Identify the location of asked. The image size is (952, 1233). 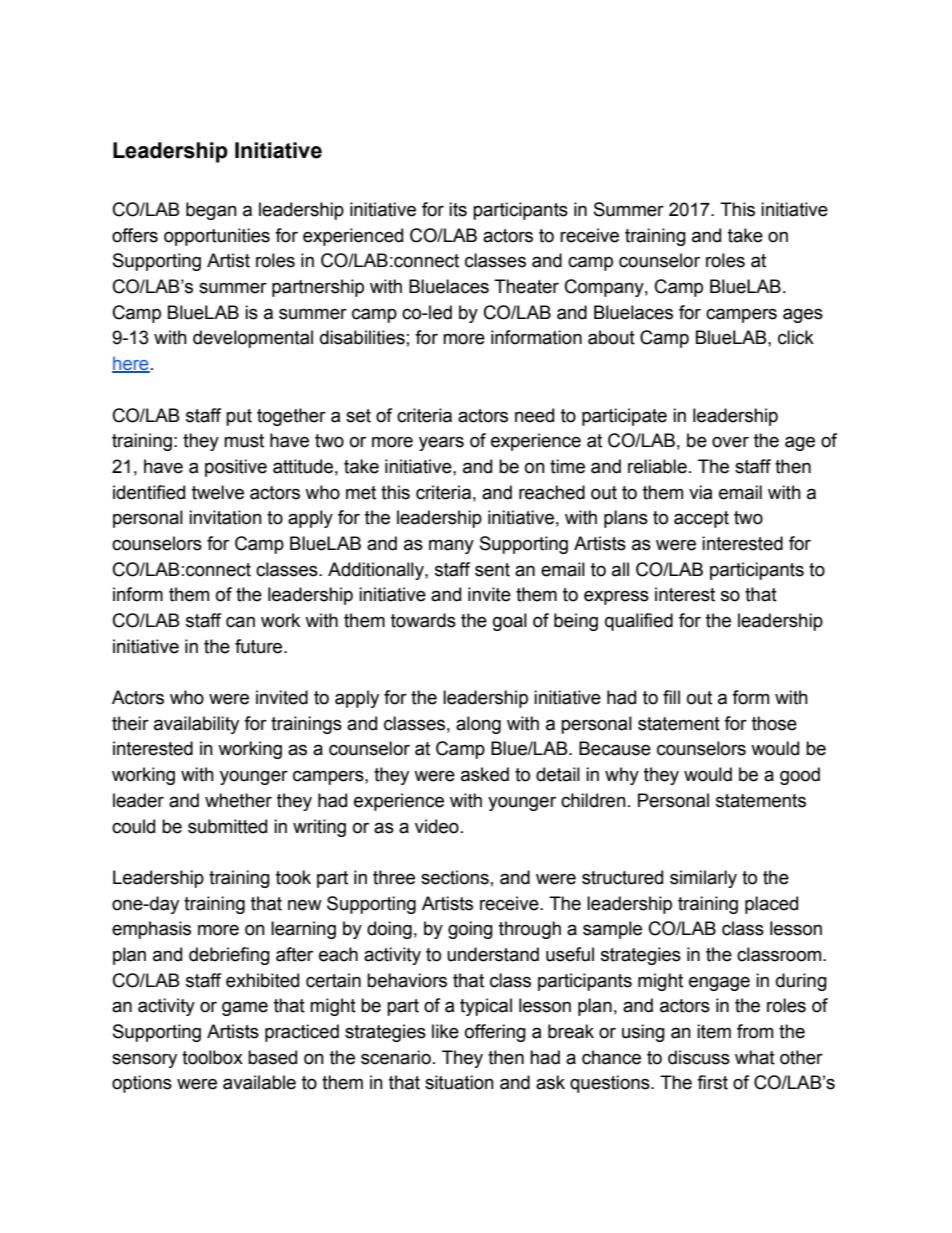
(485, 774).
